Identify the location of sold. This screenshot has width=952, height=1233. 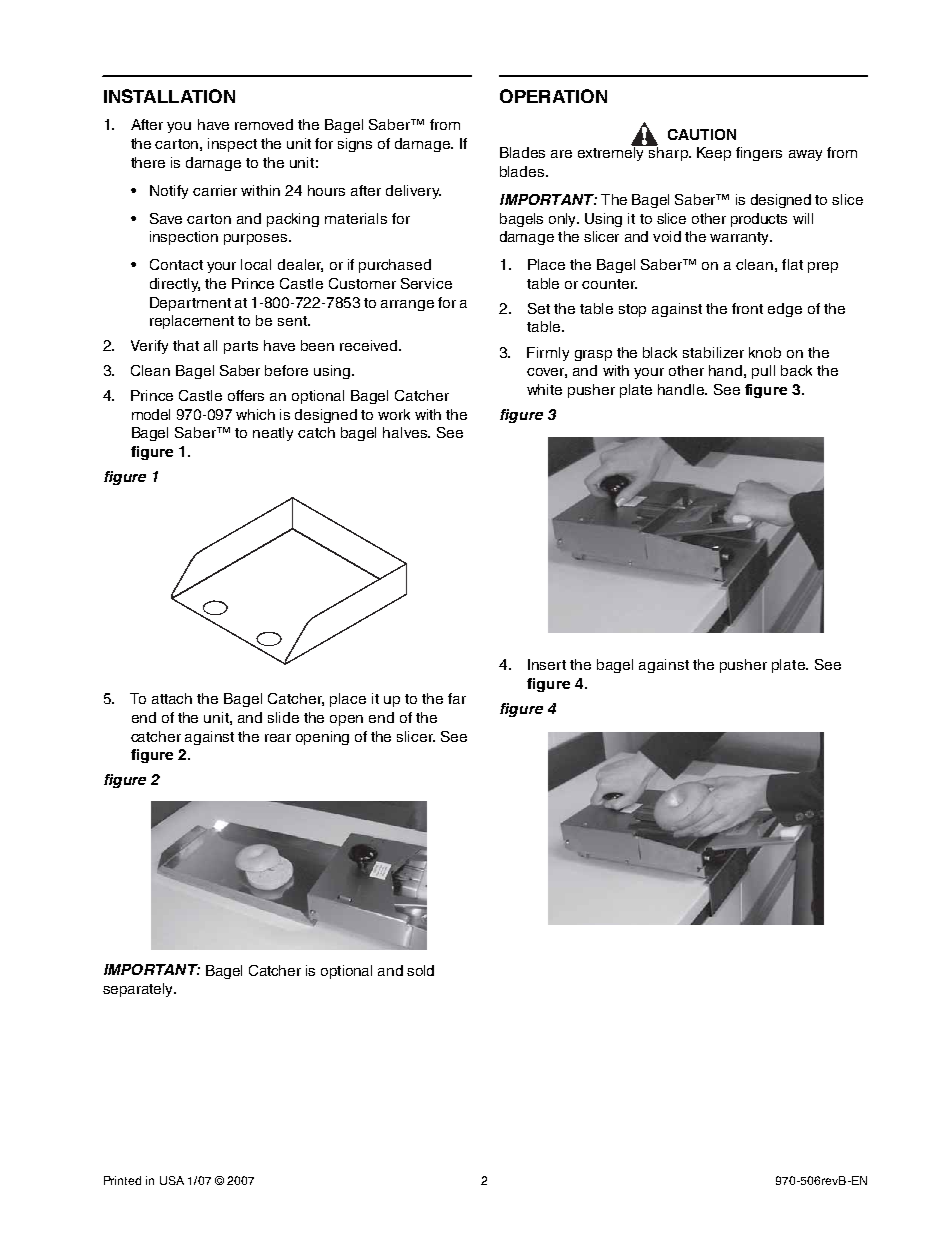
(420, 970).
